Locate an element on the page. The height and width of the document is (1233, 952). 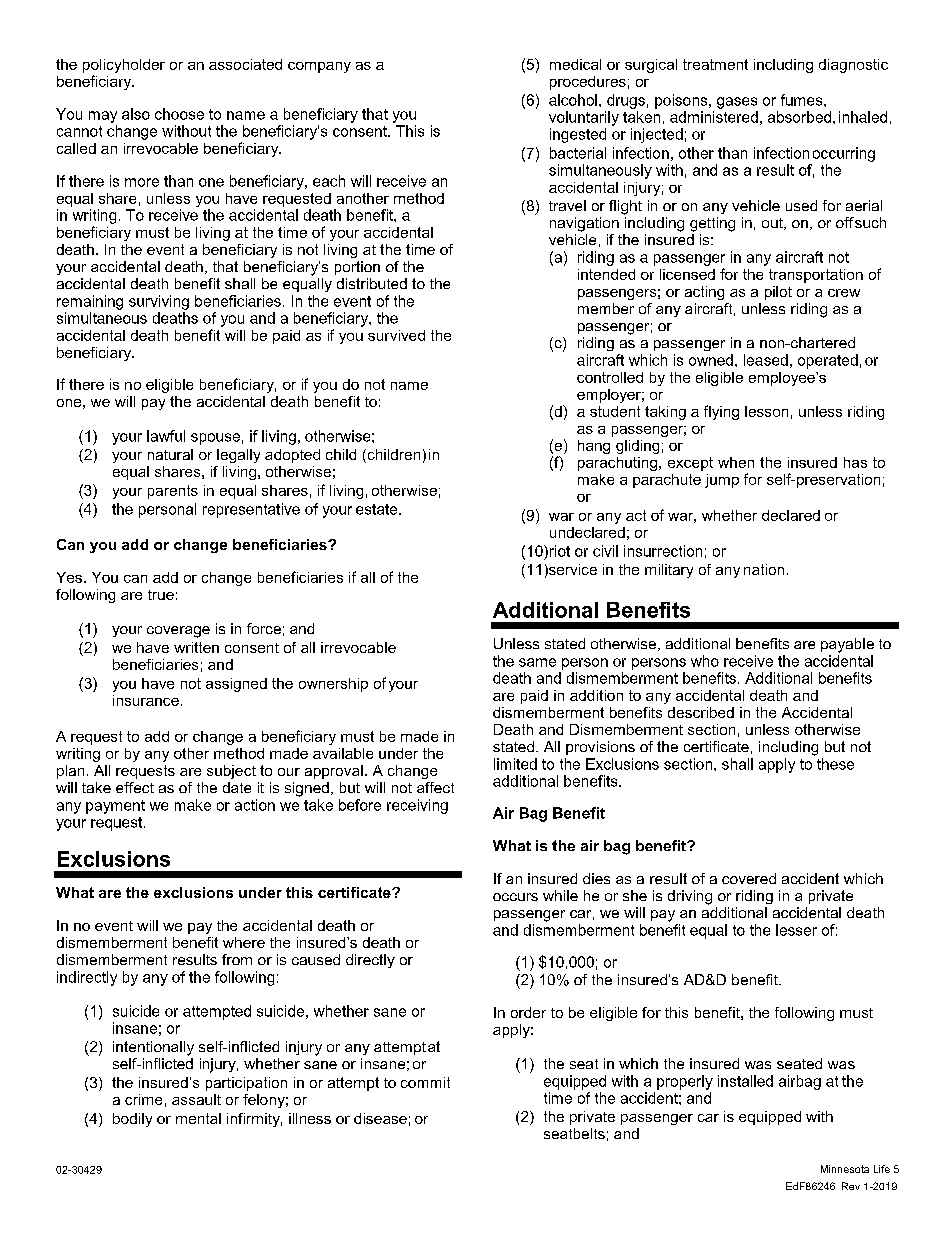
coverage is located at coordinates (178, 632).
